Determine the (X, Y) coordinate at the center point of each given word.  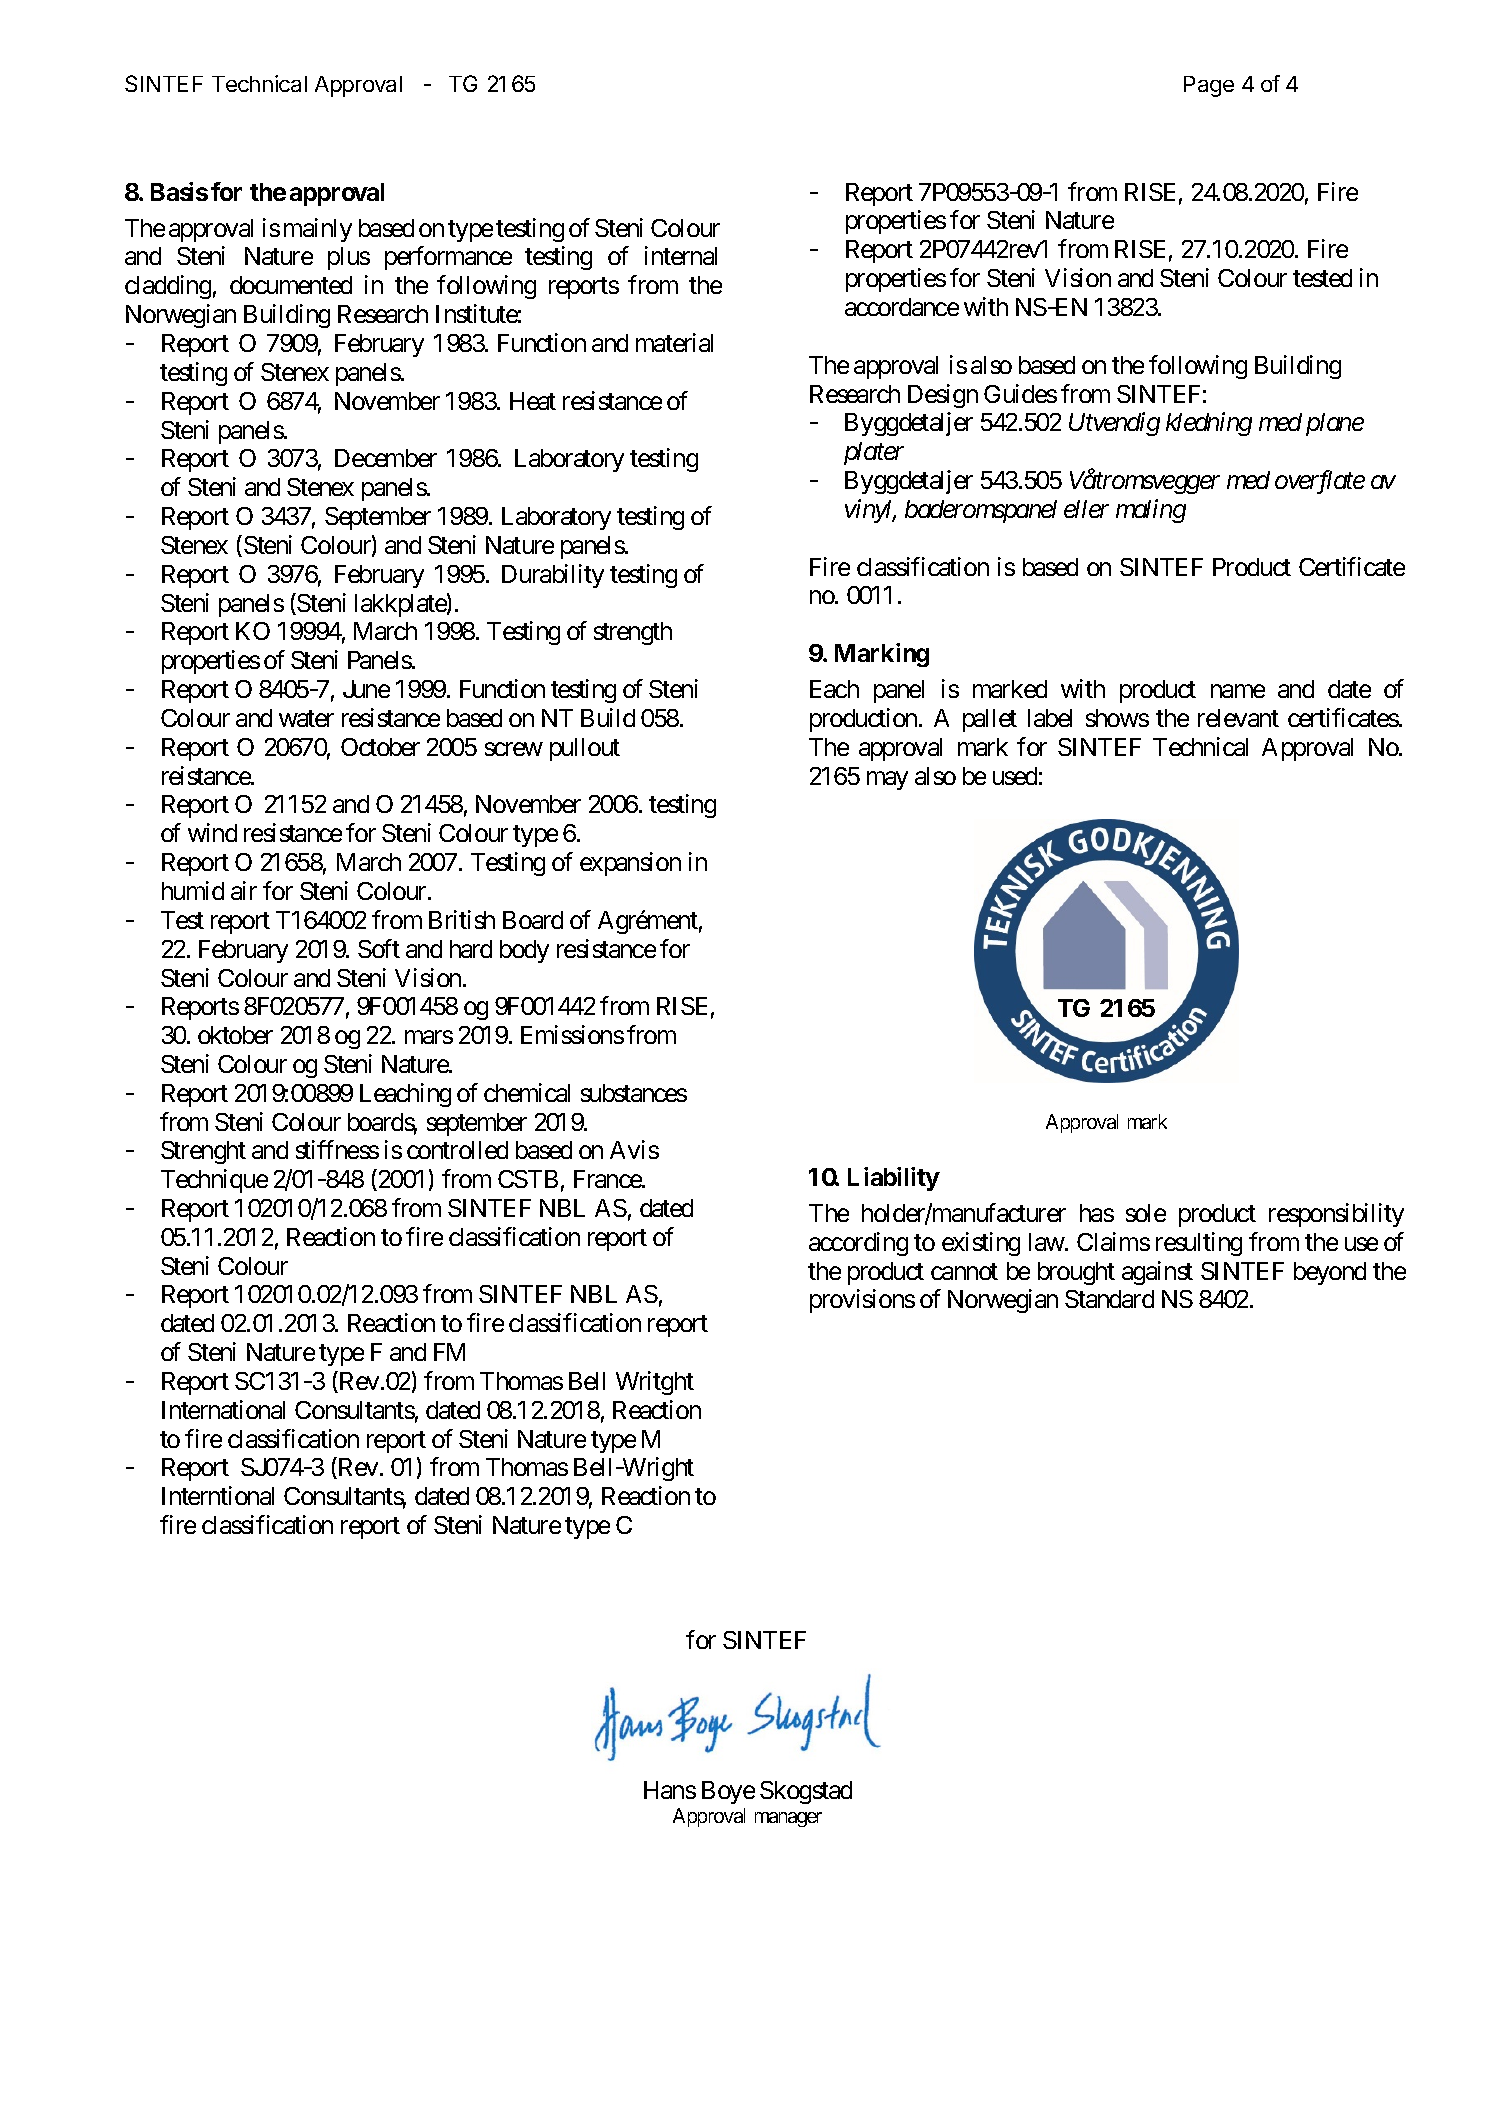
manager (788, 1819)
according (858, 1244)
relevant (1238, 718)
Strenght (203, 1152)
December (386, 458)
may (887, 780)
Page (1209, 86)
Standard (1109, 1299)
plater (874, 453)
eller (1086, 509)
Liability (894, 1179)
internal (681, 255)
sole (1146, 1213)
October (380, 747)
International (223, 1409)
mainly (318, 230)
